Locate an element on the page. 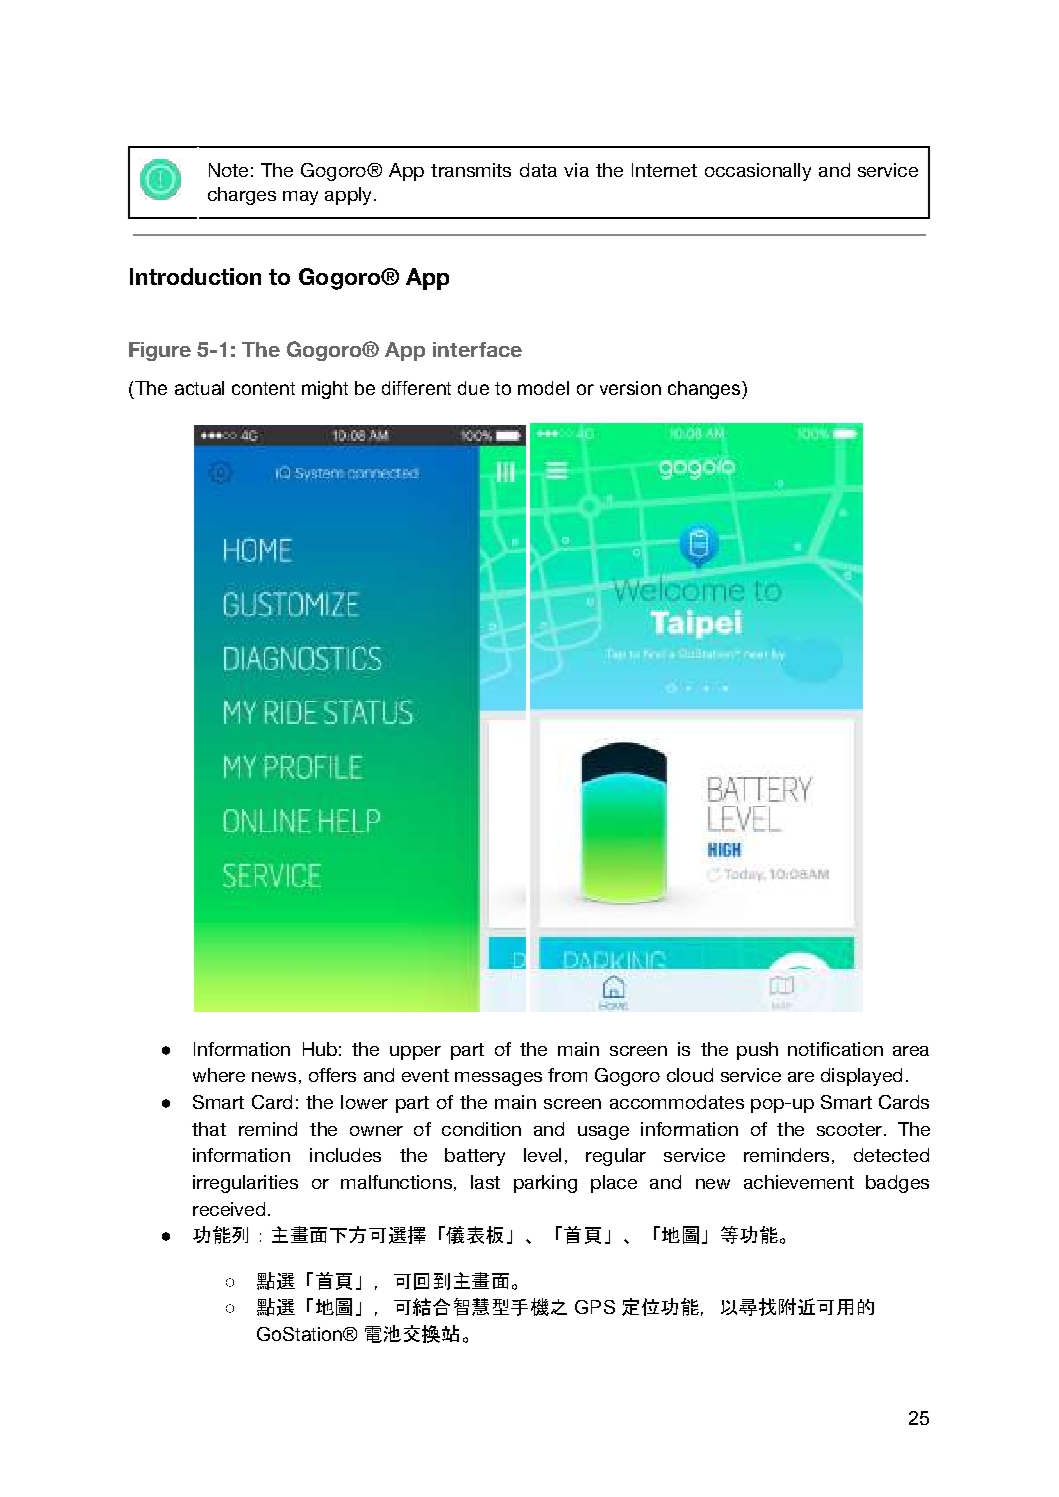 Image resolution: width=1059 pixels, height=1497 pixels. Hub is located at coordinates (320, 1049).
